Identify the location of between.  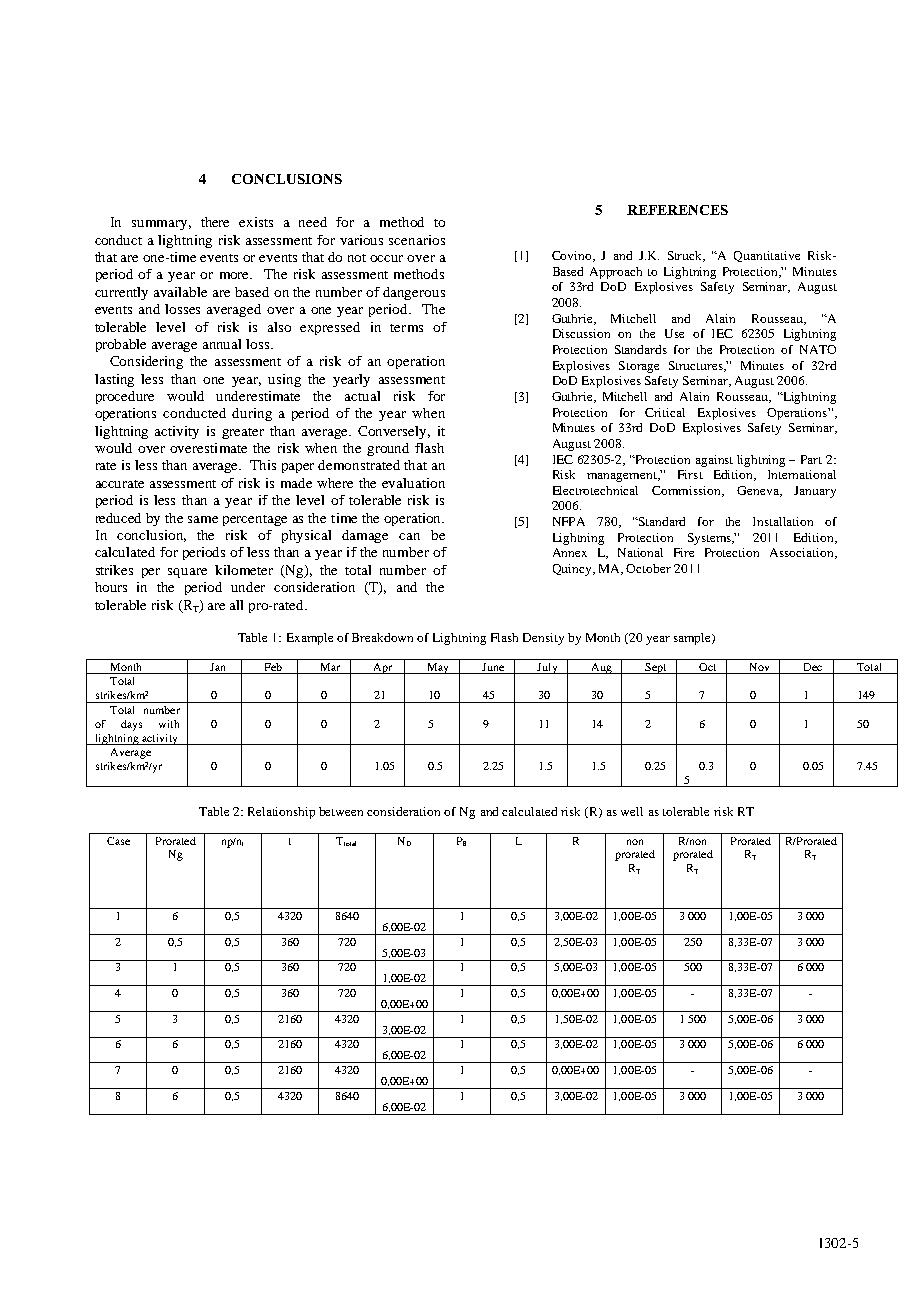
(341, 811).
